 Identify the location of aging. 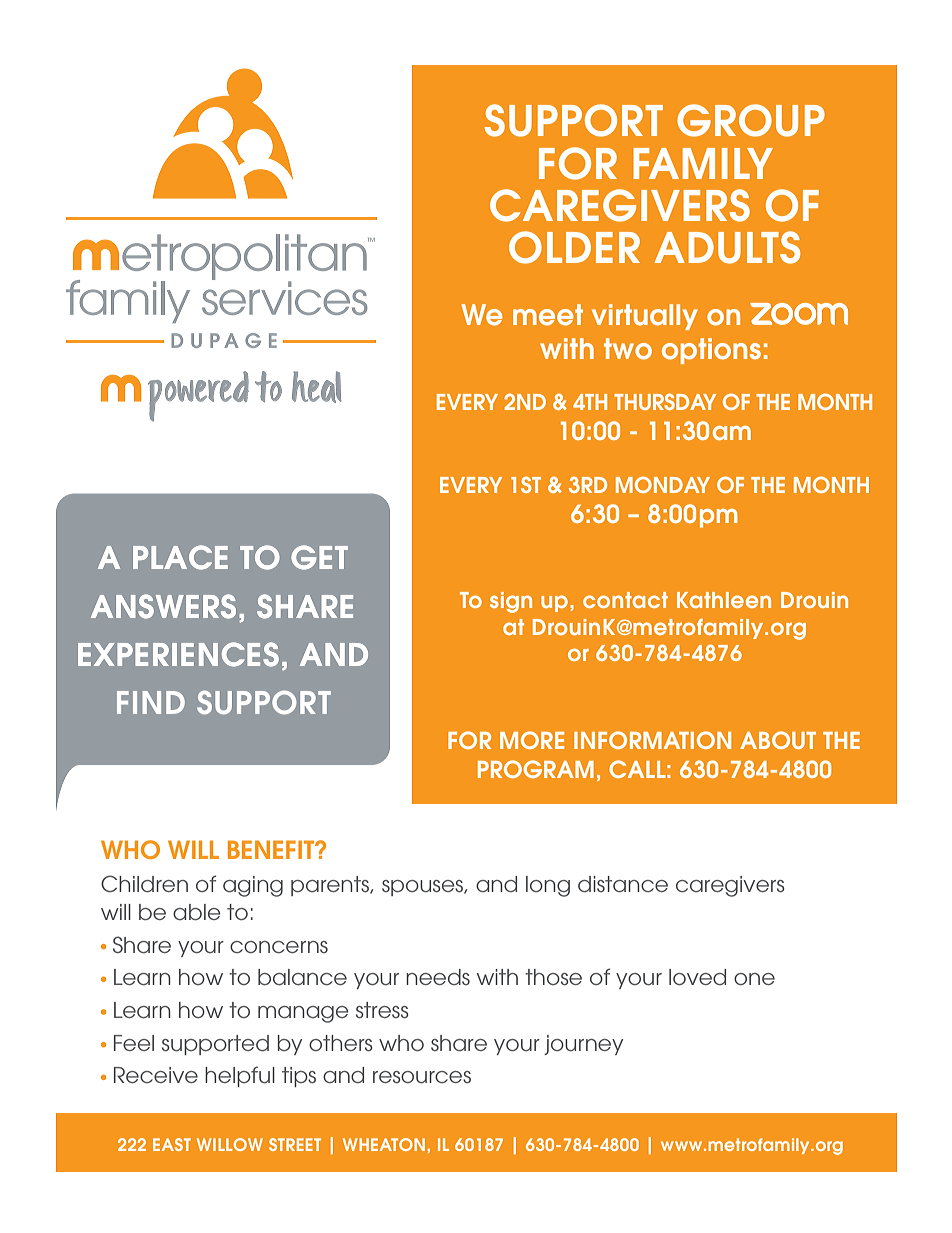
(253, 886).
